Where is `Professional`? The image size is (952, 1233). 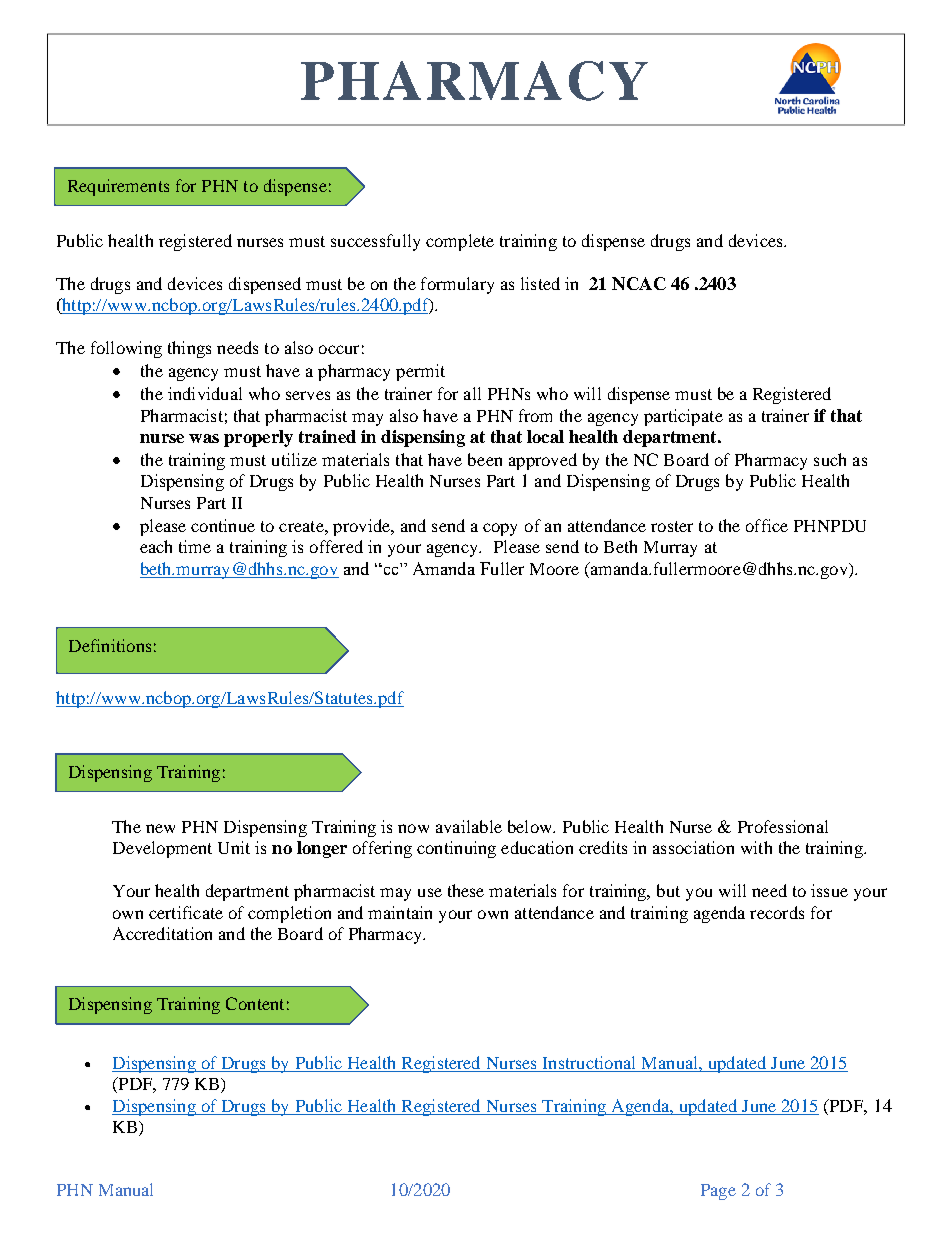 Professional is located at coordinates (783, 826).
